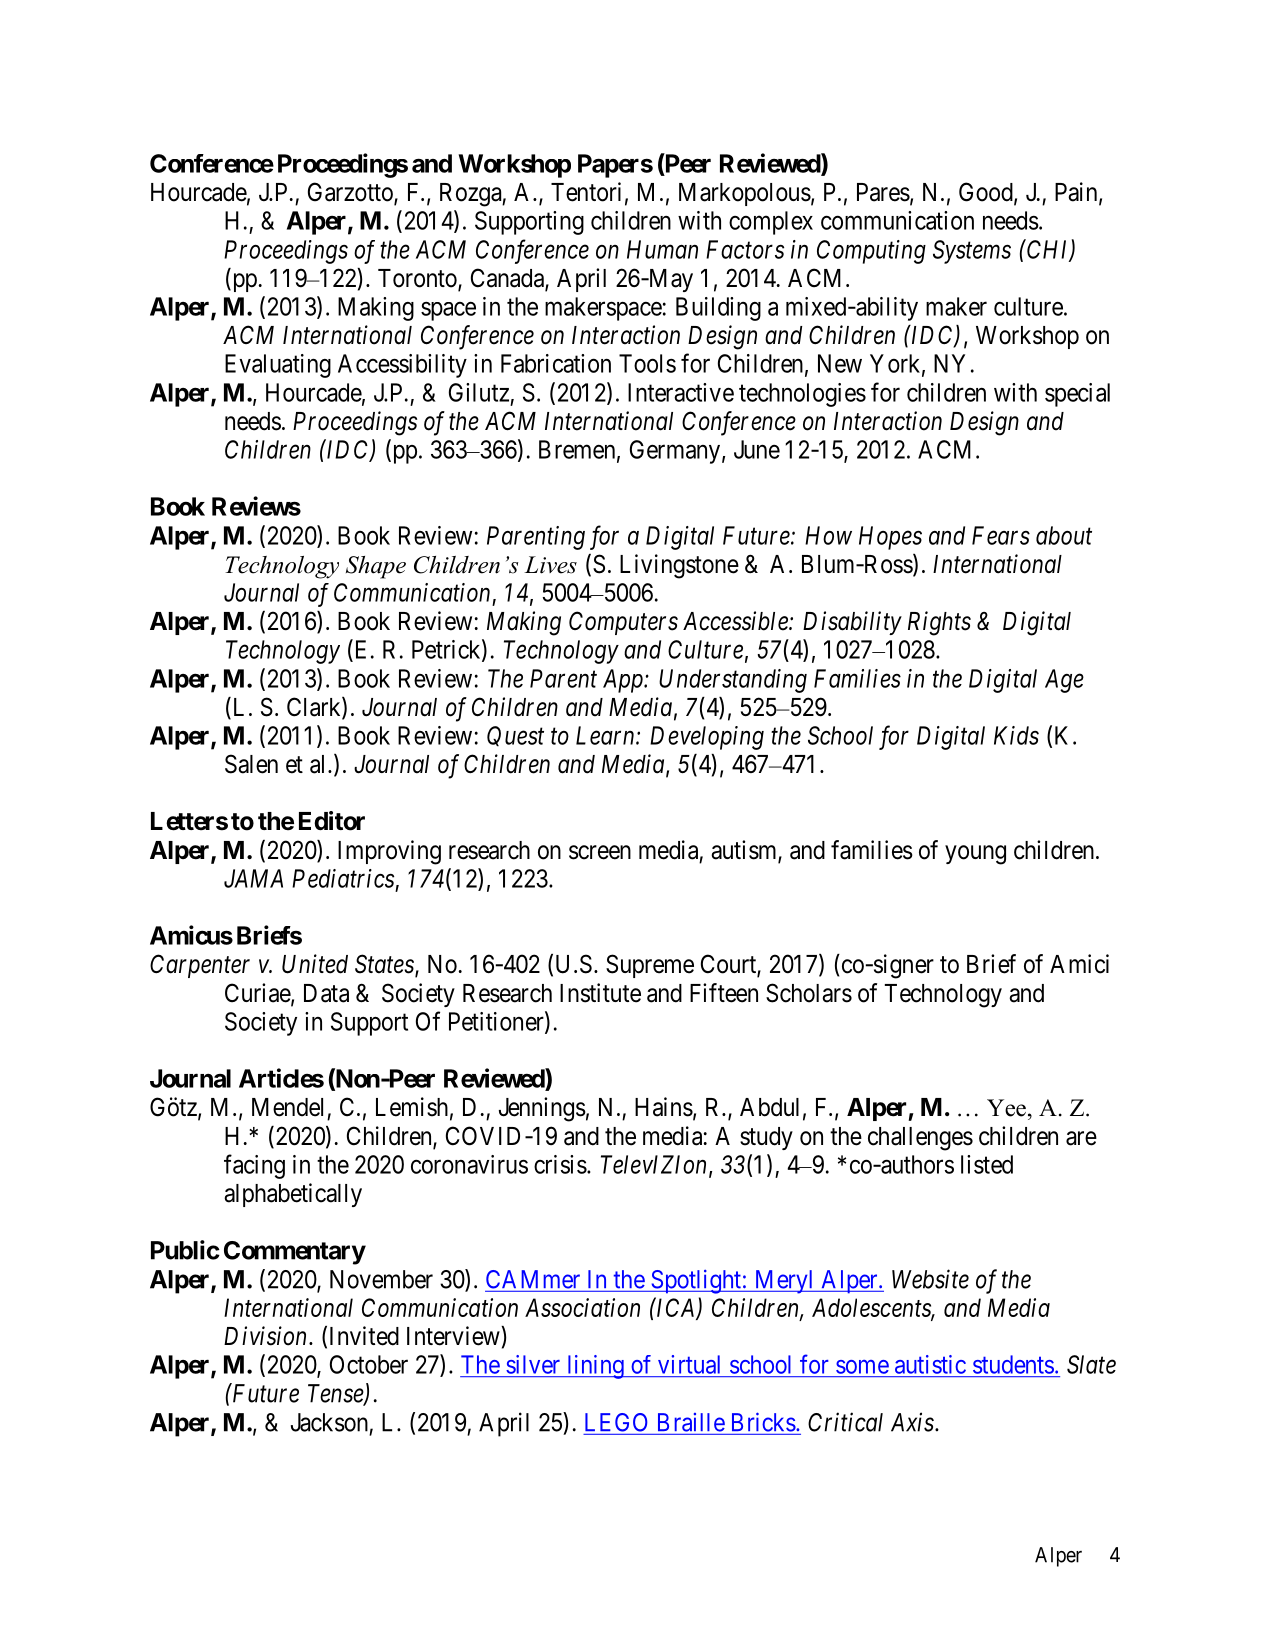 This screenshot has width=1268, height=1641. What do you see at coordinates (418, 279) in the screenshot?
I see `Toronto` at bounding box center [418, 279].
